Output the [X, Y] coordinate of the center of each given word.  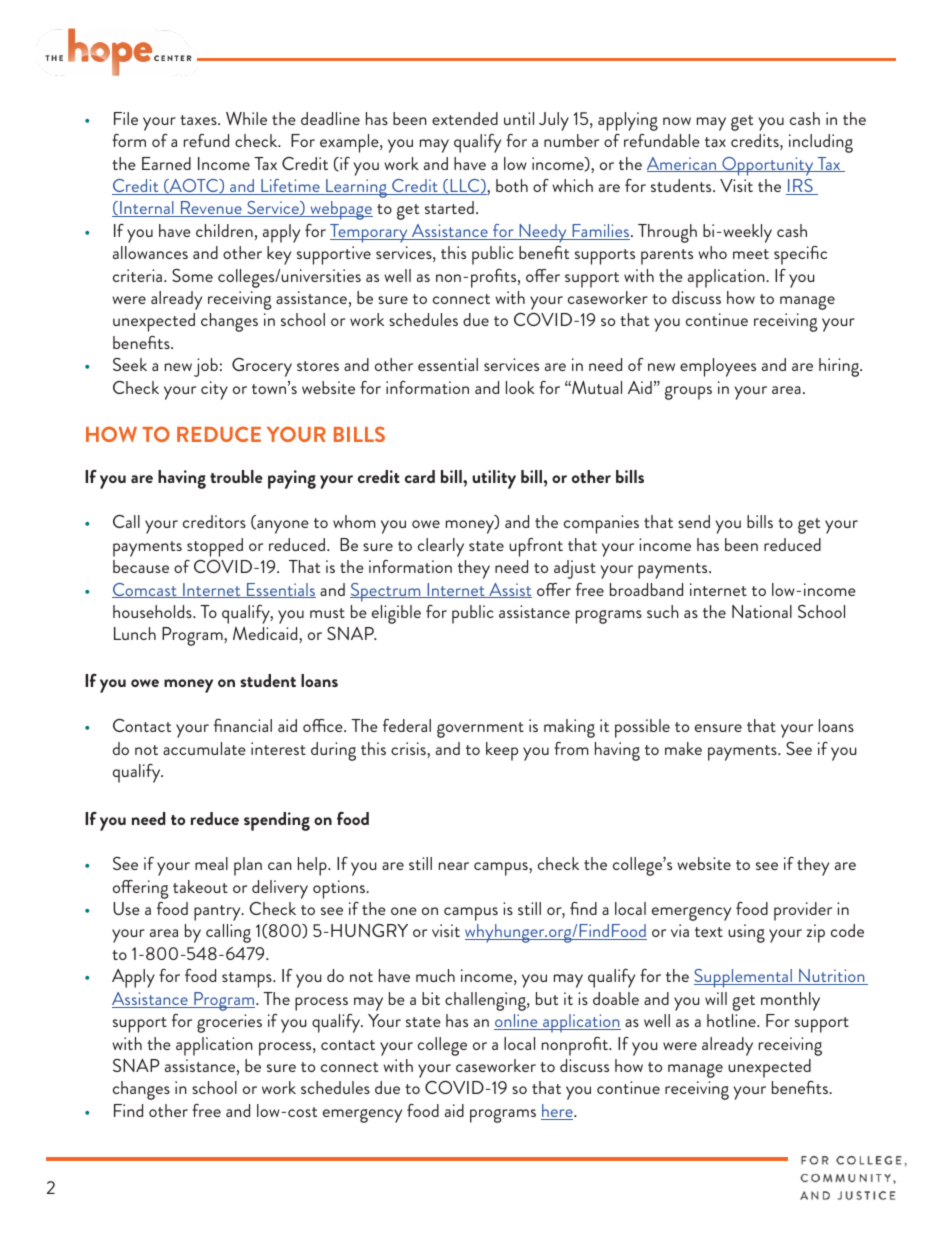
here [558, 1112]
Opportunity [768, 166]
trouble [236, 476]
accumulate [204, 748]
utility [494, 479]
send [694, 521]
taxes [199, 120]
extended [465, 118]
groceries [229, 1023]
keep [502, 751]
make [683, 748]
